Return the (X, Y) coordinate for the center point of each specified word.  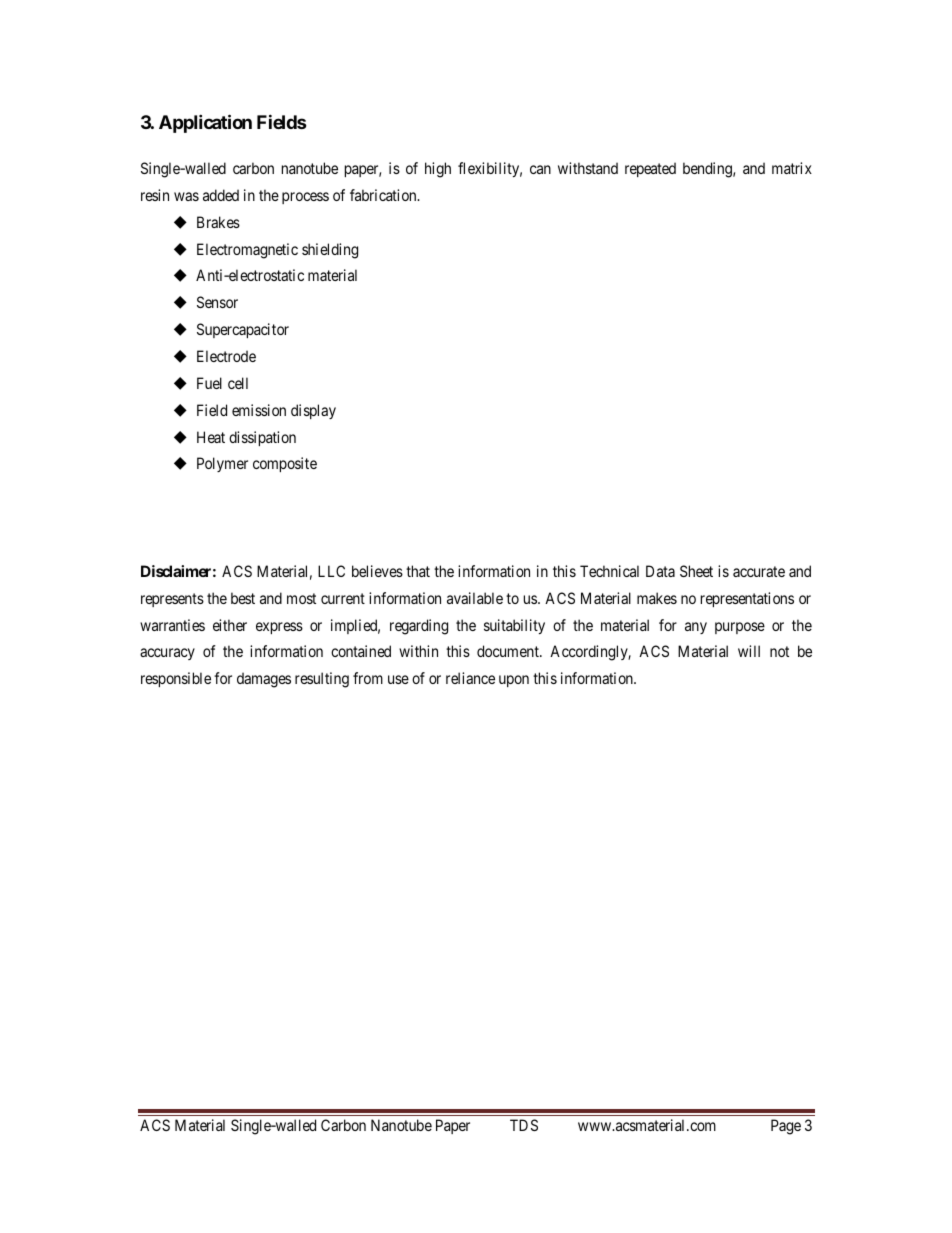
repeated (650, 169)
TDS (524, 1125)
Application (205, 123)
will (749, 651)
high (438, 170)
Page (786, 1127)
